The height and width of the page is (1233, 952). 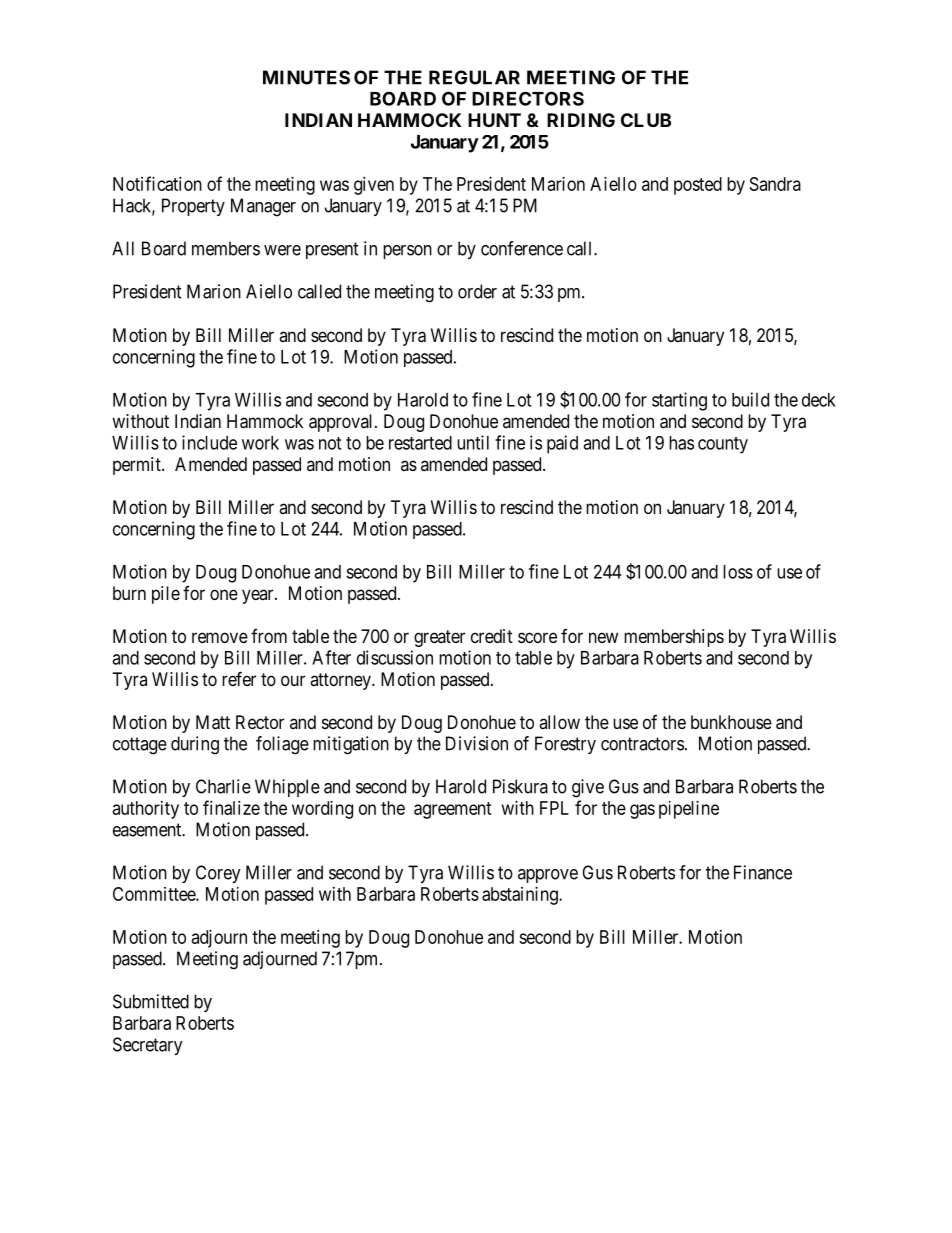 I want to click on abstaining, so click(x=521, y=896).
